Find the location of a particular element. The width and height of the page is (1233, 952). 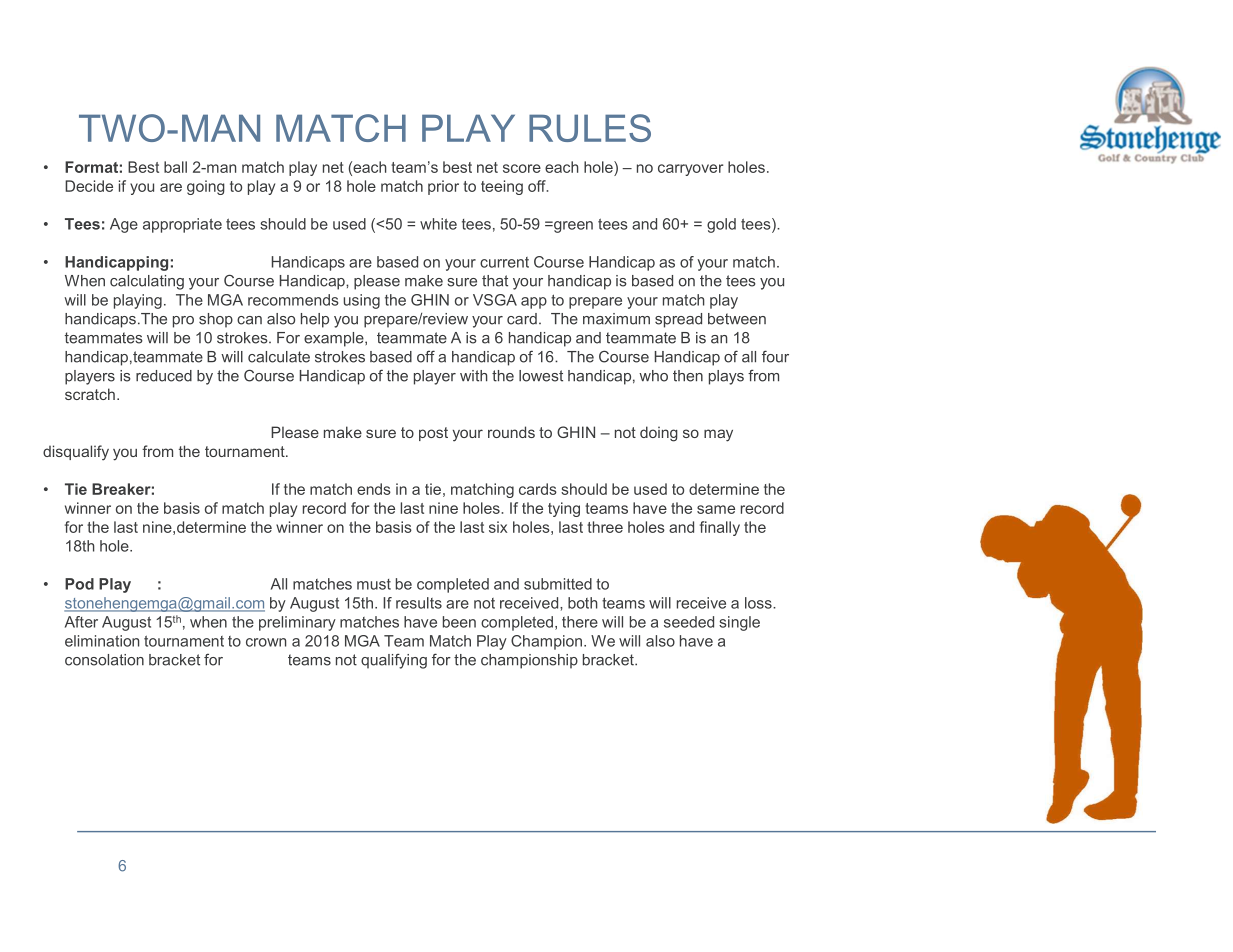

six is located at coordinates (498, 527).
